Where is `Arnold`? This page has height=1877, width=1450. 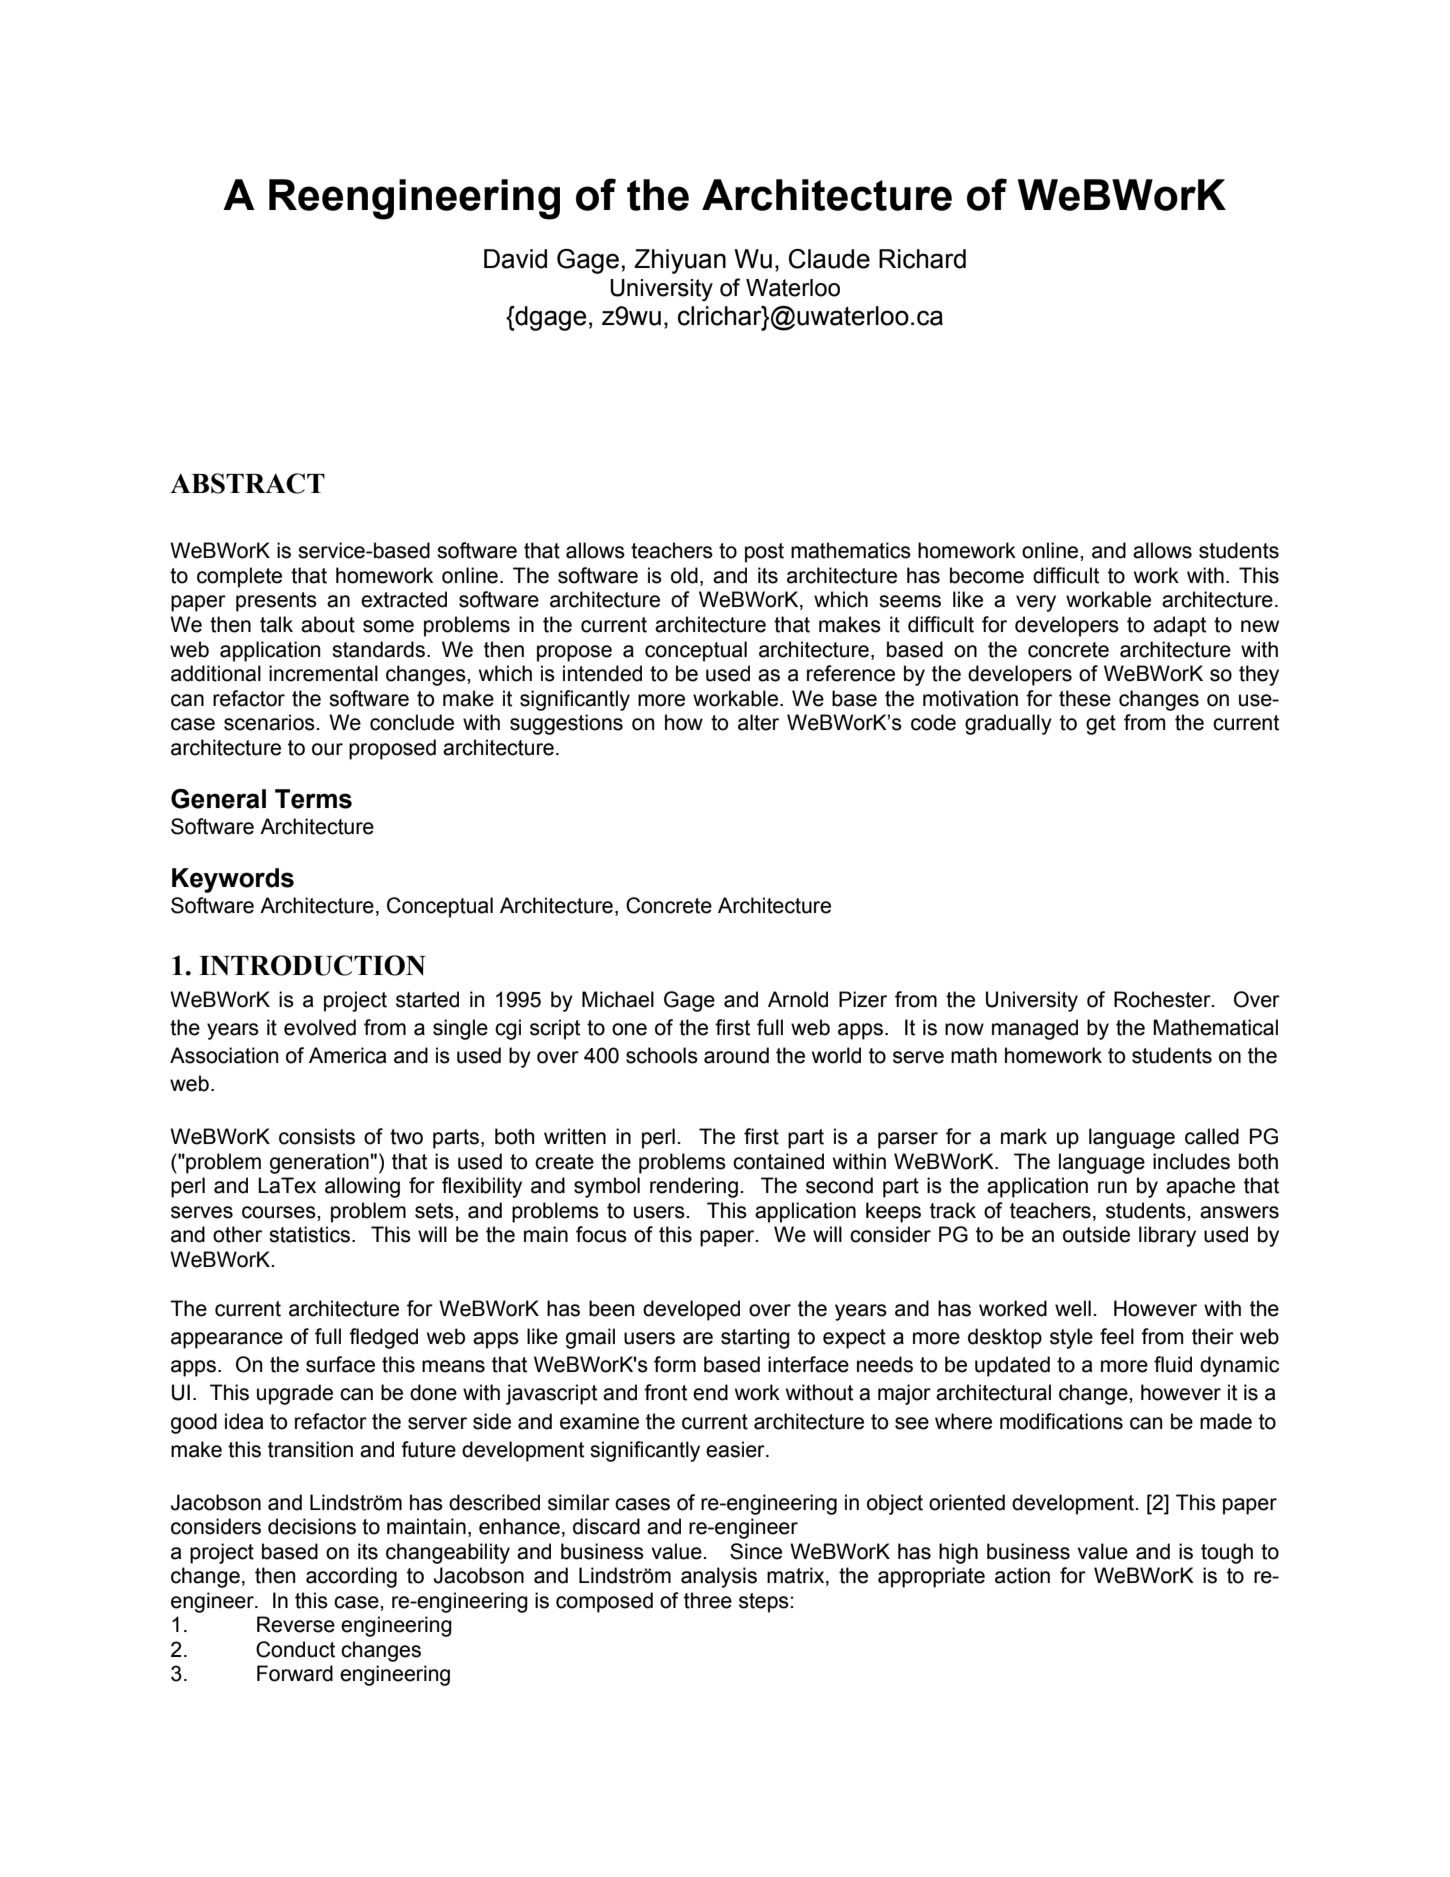
Arnold is located at coordinates (798, 999).
